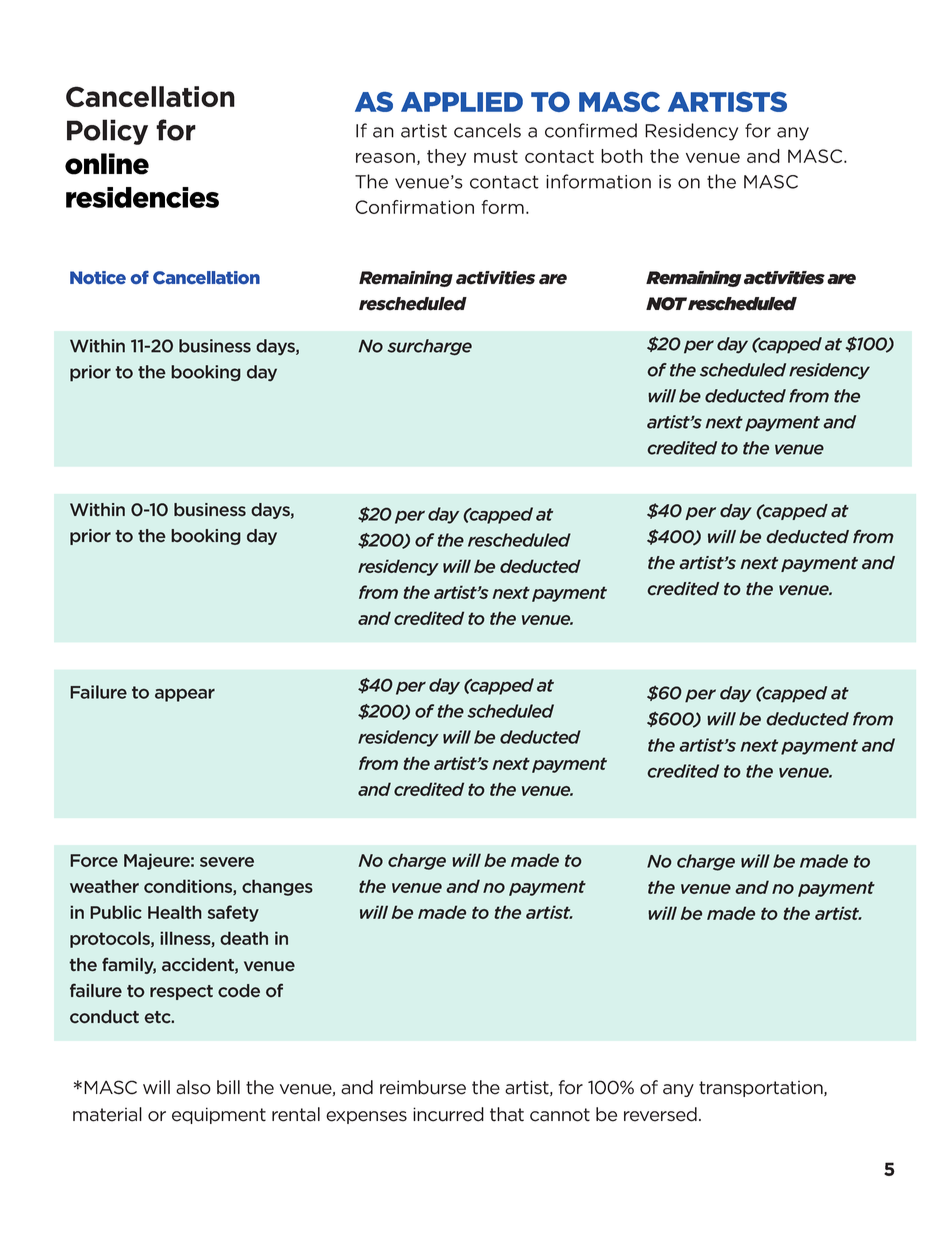  What do you see at coordinates (227, 862) in the screenshot?
I see `severe` at bounding box center [227, 862].
